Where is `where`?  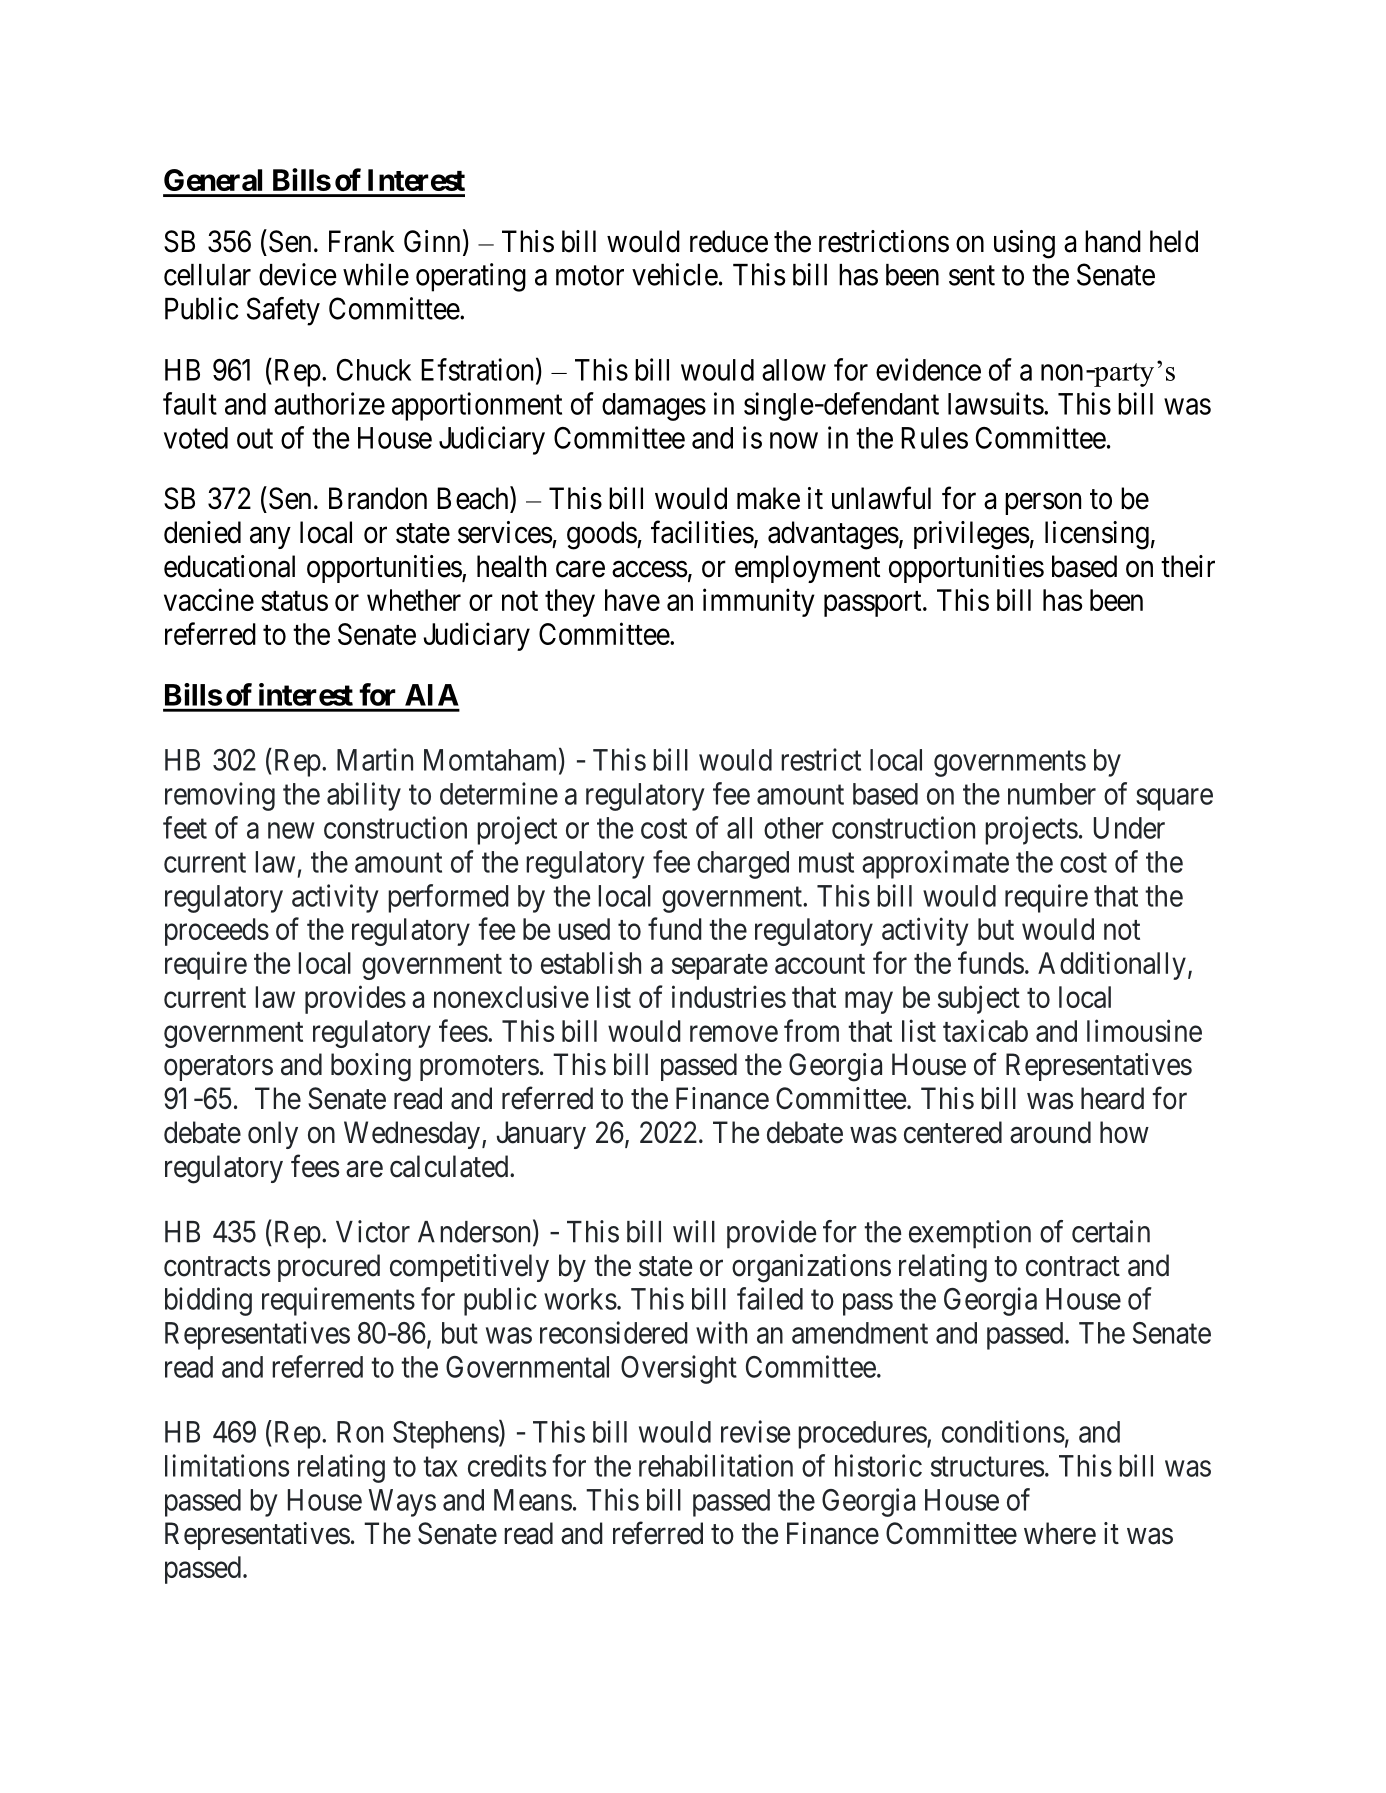
where is located at coordinates (1060, 1533).
